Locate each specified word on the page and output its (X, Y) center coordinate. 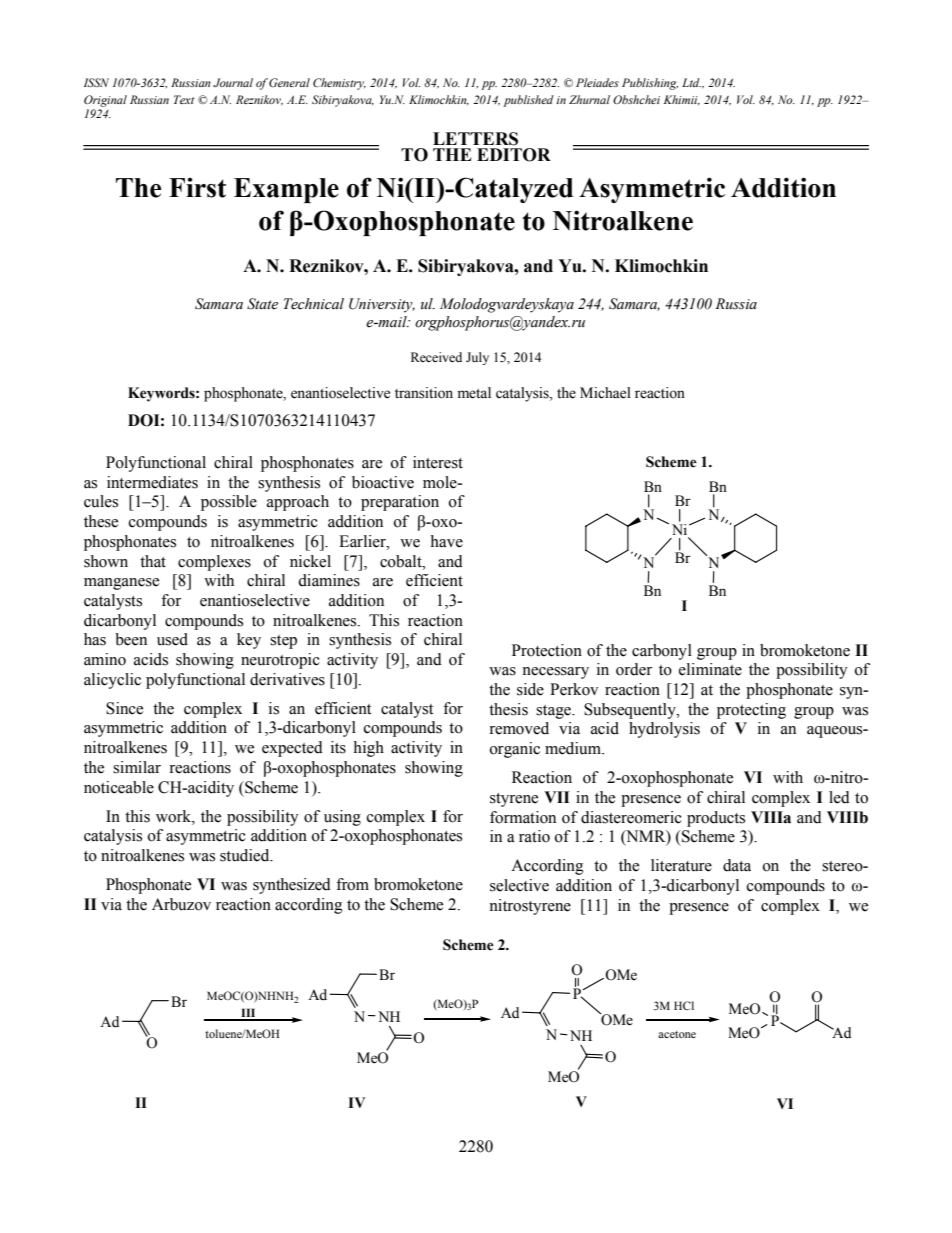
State (262, 304)
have (446, 541)
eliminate (710, 669)
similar (137, 767)
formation (523, 817)
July (477, 358)
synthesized (292, 886)
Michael (605, 393)
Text (184, 99)
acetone (677, 1034)
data (737, 865)
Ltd (691, 82)
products (716, 819)
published (528, 101)
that (153, 561)
